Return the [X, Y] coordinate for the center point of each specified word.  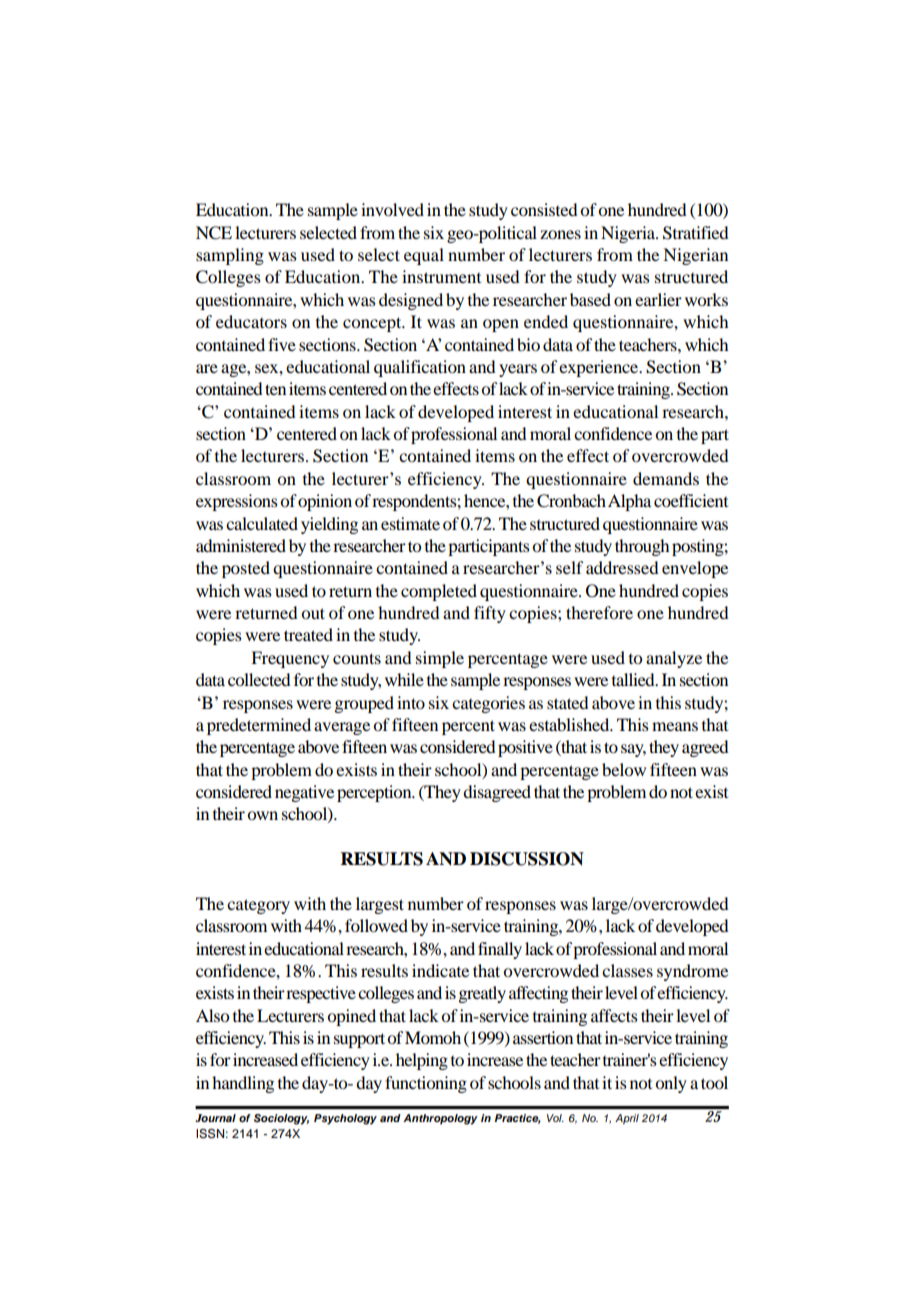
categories [488, 704]
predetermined [259, 726]
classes [627, 970]
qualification [420, 368]
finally [500, 950]
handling [243, 1084]
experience [600, 368]
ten [275, 389]
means [675, 726]
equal [424, 256]
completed [439, 592]
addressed [622, 567]
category [258, 906]
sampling [230, 256]
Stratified [695, 233]
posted [246, 569]
